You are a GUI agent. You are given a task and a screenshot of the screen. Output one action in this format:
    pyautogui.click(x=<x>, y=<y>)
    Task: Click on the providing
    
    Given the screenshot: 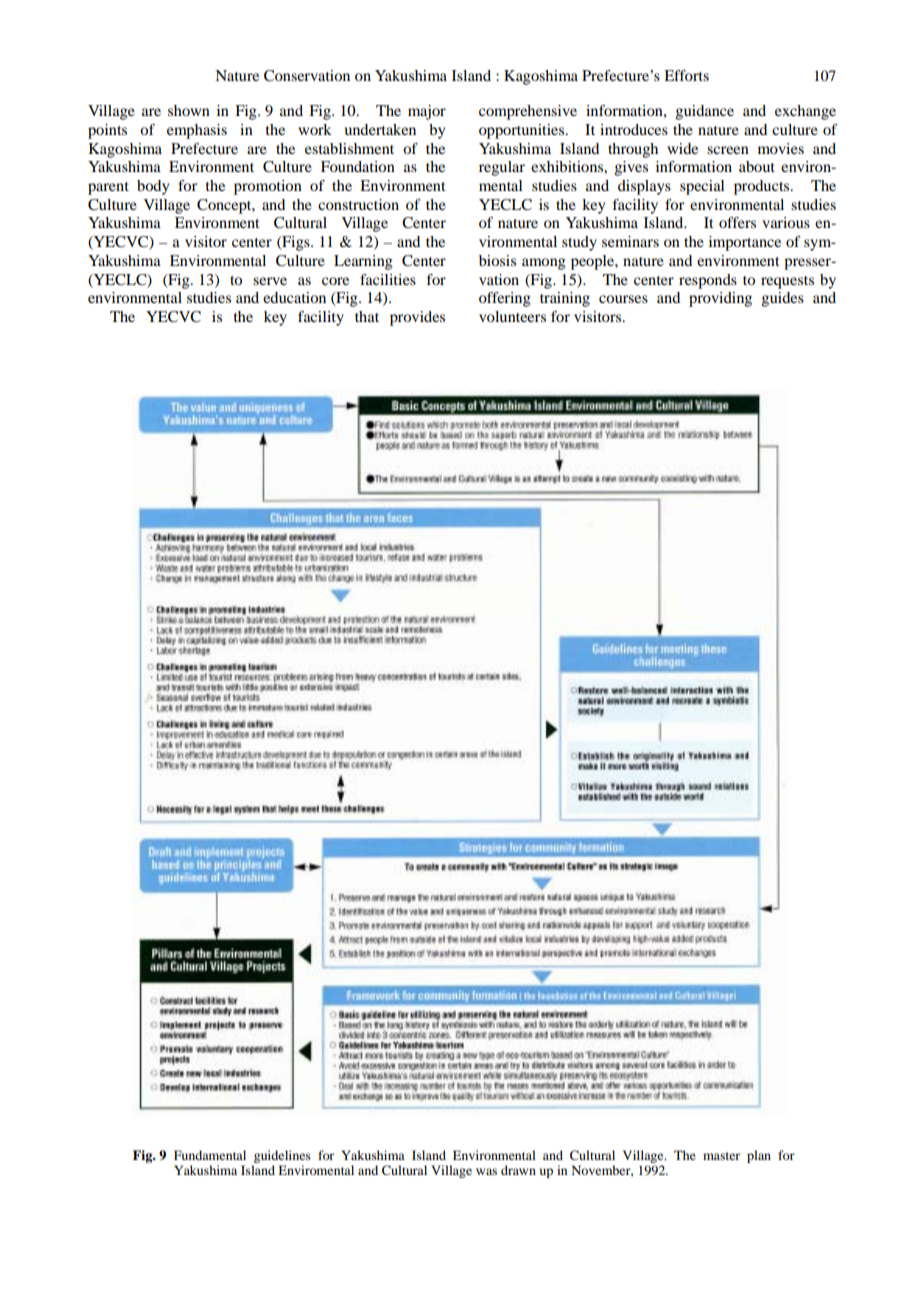 What is the action you would take?
    pyautogui.click(x=720, y=299)
